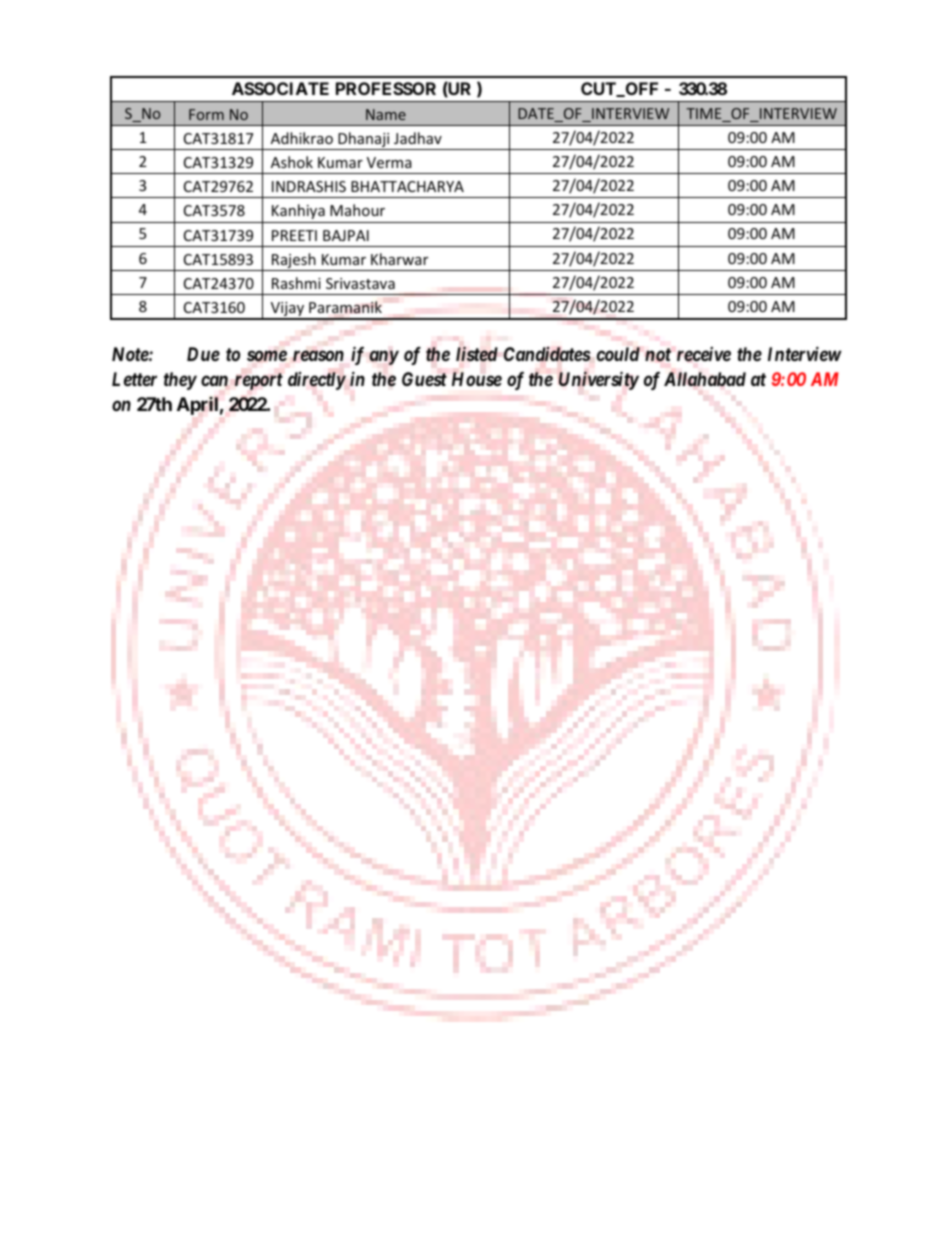 The height and width of the page is (1233, 952). I want to click on Rashmi, so click(296, 283).
